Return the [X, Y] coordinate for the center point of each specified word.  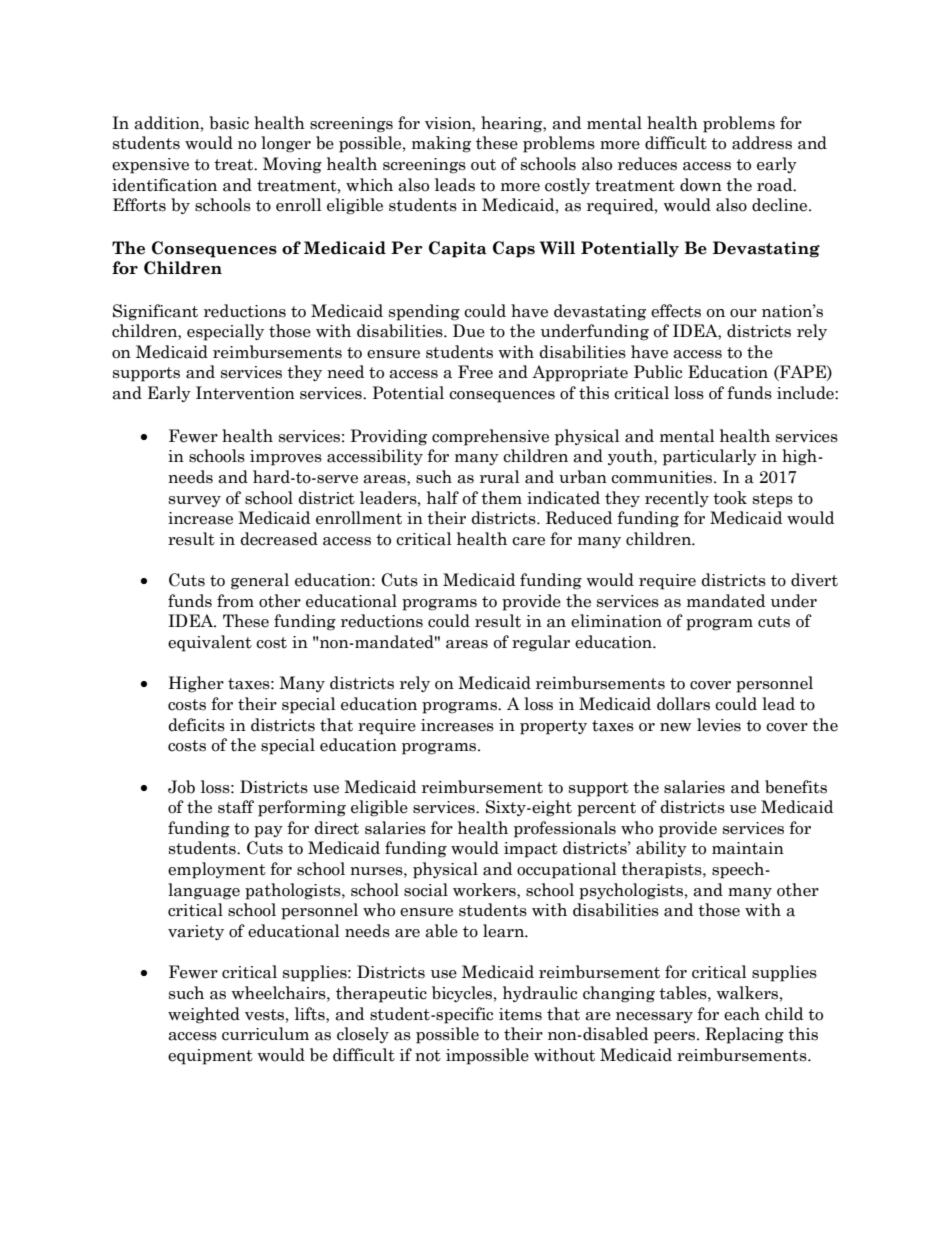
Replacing [744, 1035]
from [235, 601]
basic [229, 123]
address [762, 143]
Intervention [245, 393]
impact [531, 850]
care [528, 541]
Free [475, 372]
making [441, 144]
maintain [748, 848]
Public [658, 372]
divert [814, 580]
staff [236, 807]
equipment [210, 1057]
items [520, 1014]
